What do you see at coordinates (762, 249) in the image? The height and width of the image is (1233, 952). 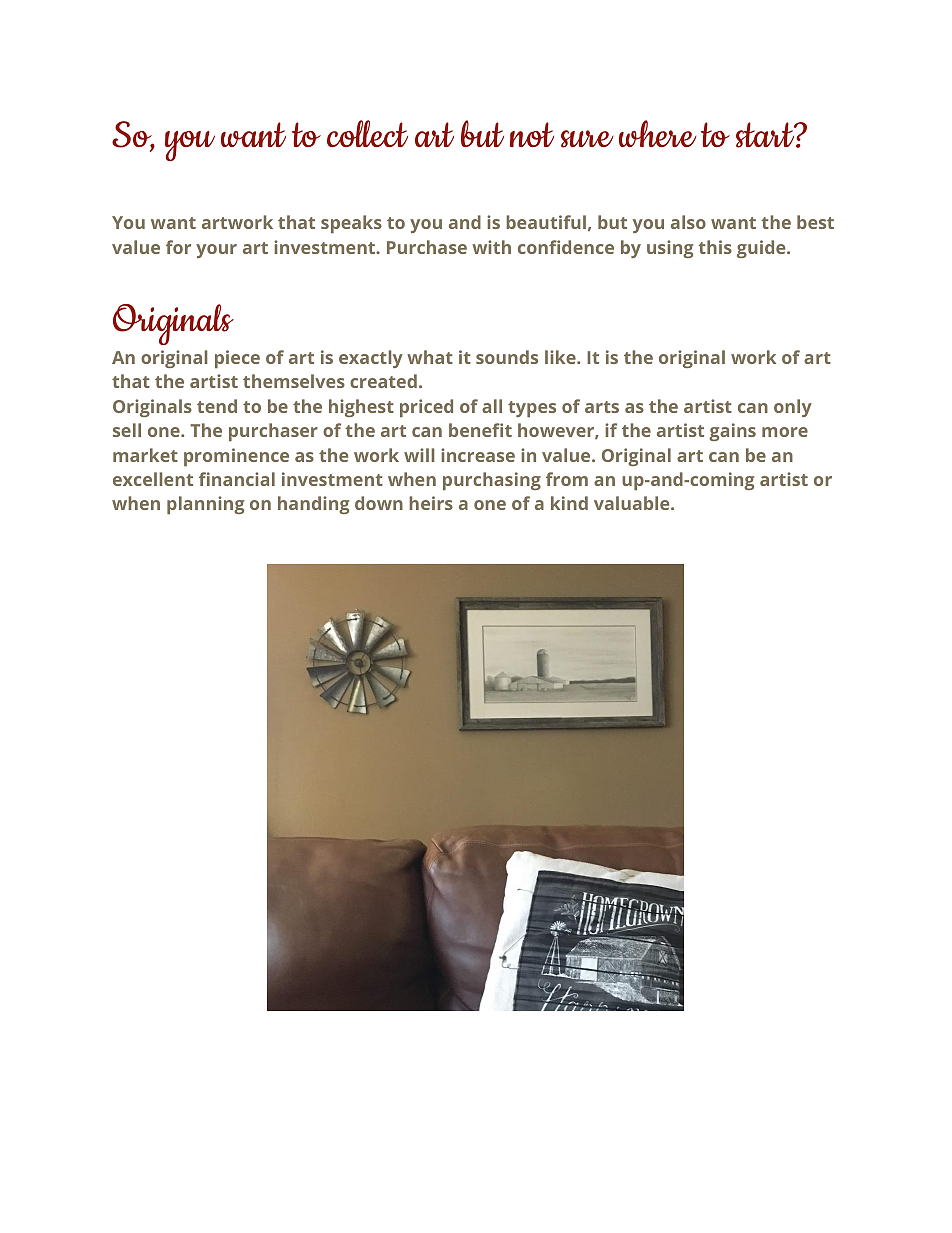 I see `guide` at bounding box center [762, 249].
